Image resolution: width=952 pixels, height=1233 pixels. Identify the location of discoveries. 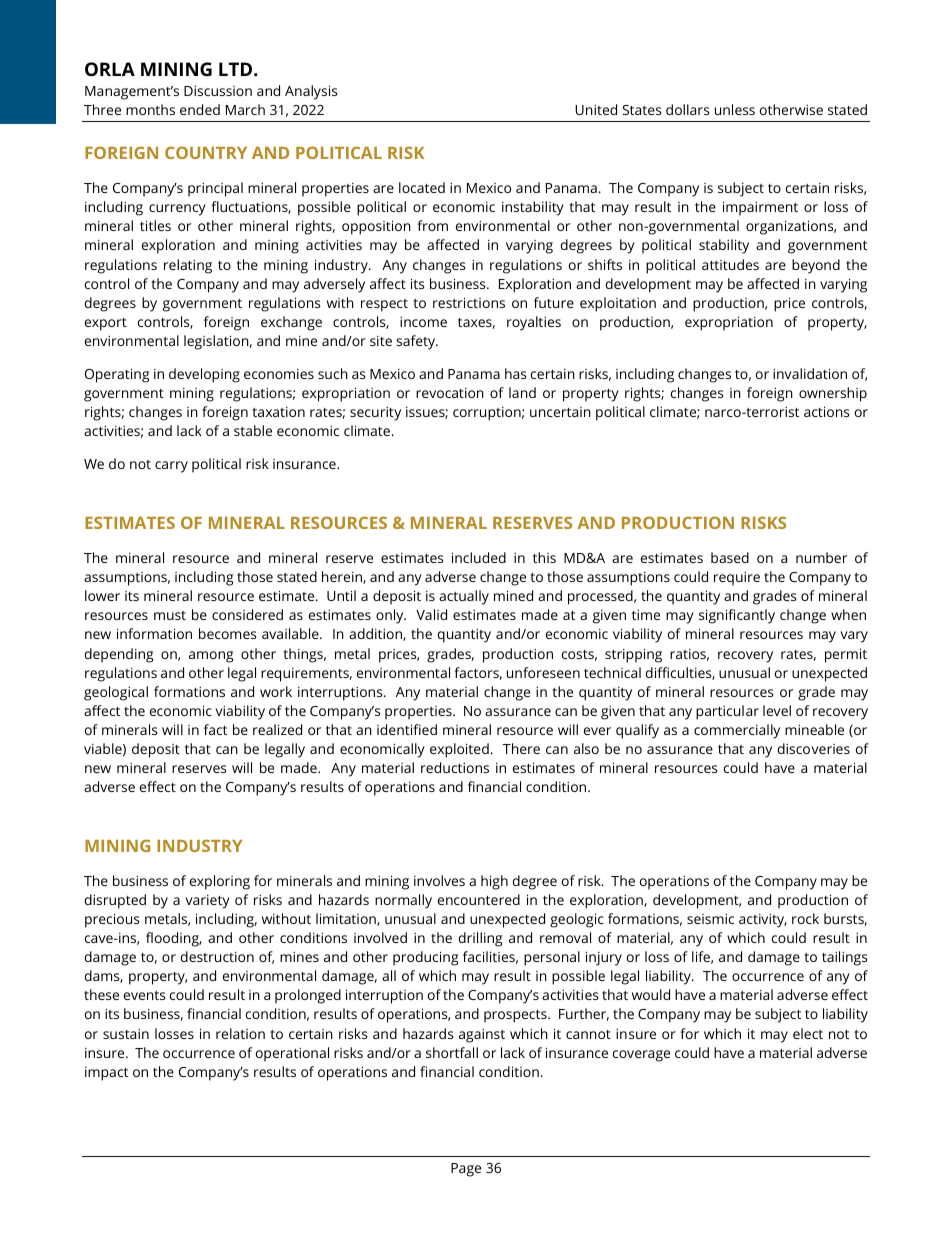
(814, 748).
